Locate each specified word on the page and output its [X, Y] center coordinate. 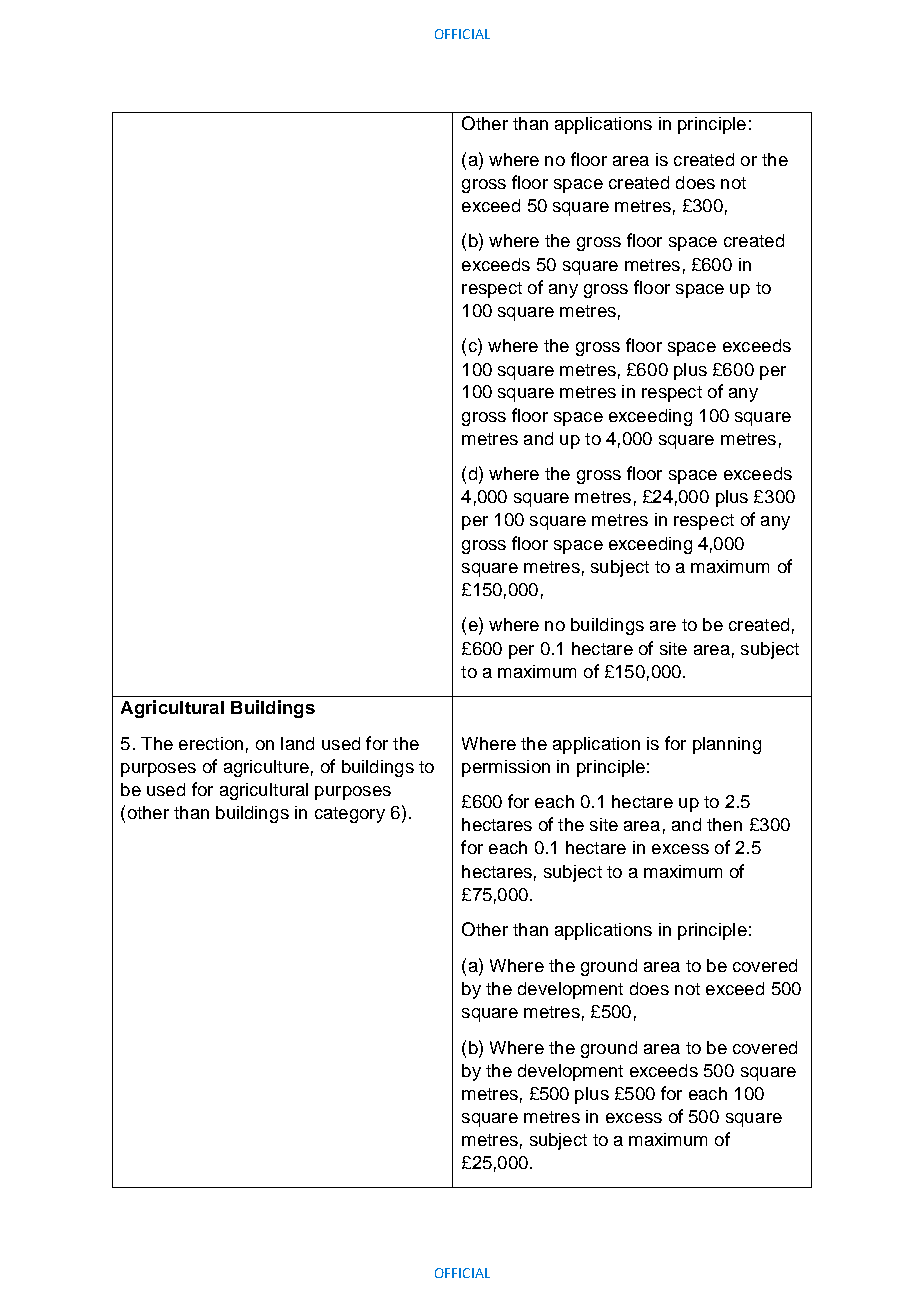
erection [211, 743]
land [297, 743]
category [350, 815]
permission [506, 768]
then [724, 824]
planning [727, 745]
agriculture [266, 768]
